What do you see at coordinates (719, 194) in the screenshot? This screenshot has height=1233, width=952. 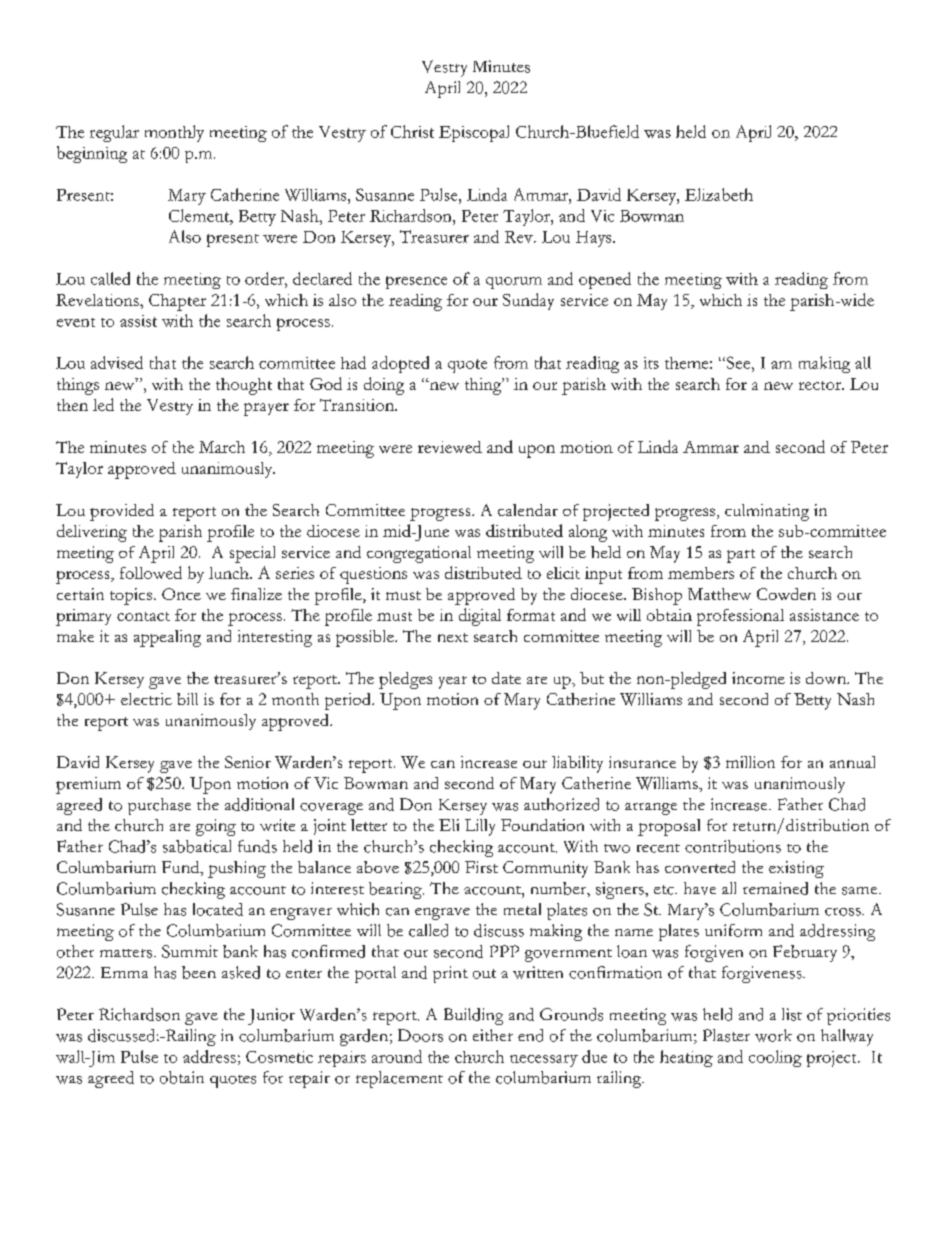 I see `Elizabeth` at bounding box center [719, 194].
